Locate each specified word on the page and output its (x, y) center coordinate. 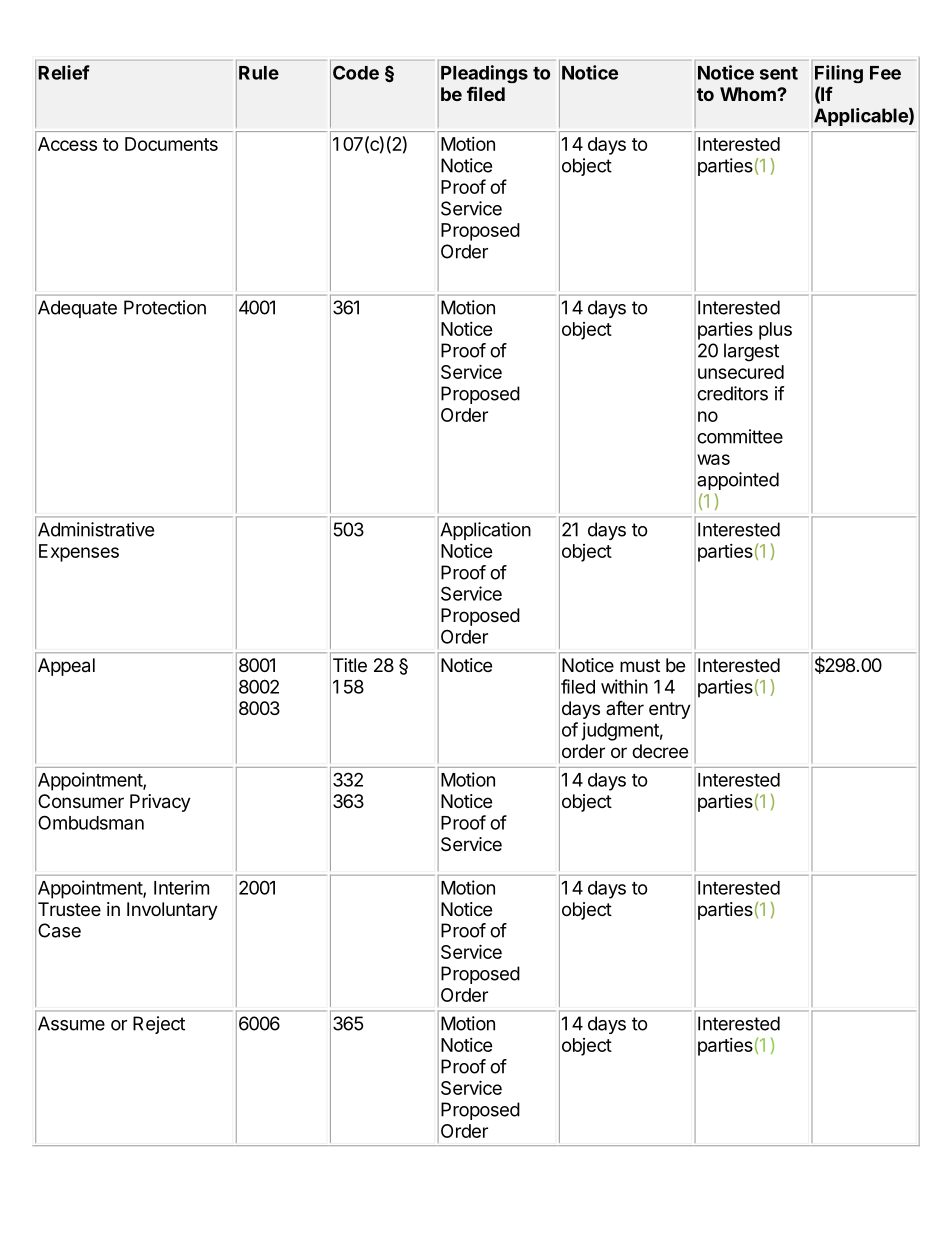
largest (751, 352)
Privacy (160, 803)
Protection (165, 307)
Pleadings (484, 74)
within (624, 686)
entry (670, 710)
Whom (749, 94)
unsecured (741, 372)
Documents (171, 144)
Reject (159, 1025)
